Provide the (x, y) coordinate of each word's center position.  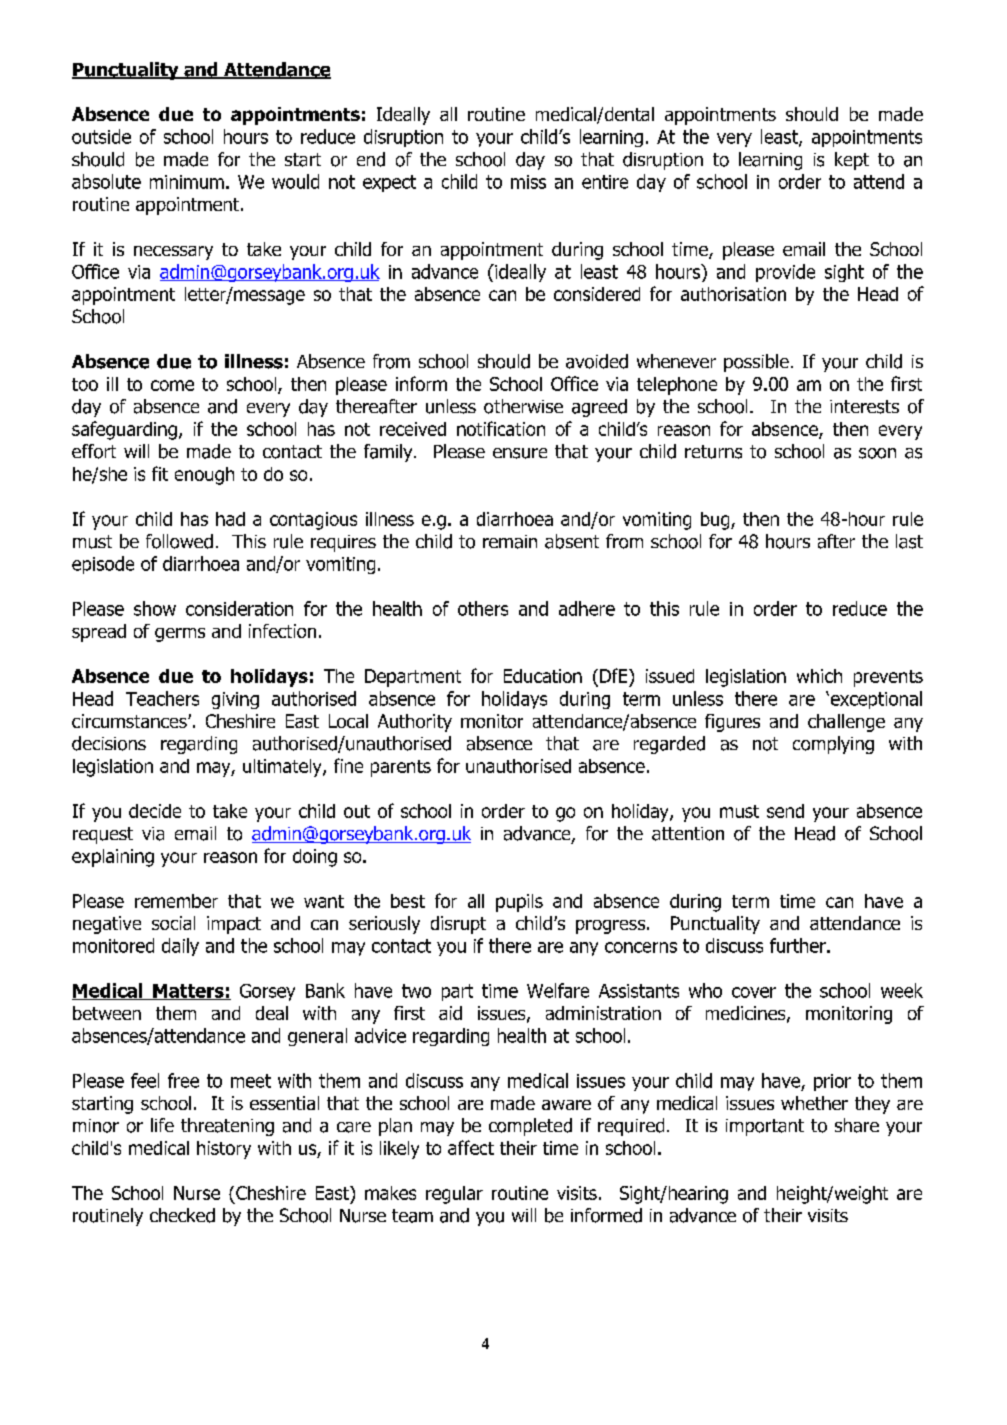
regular (454, 1195)
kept (852, 161)
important (765, 1127)
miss (528, 182)
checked (182, 1215)
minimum (187, 182)
